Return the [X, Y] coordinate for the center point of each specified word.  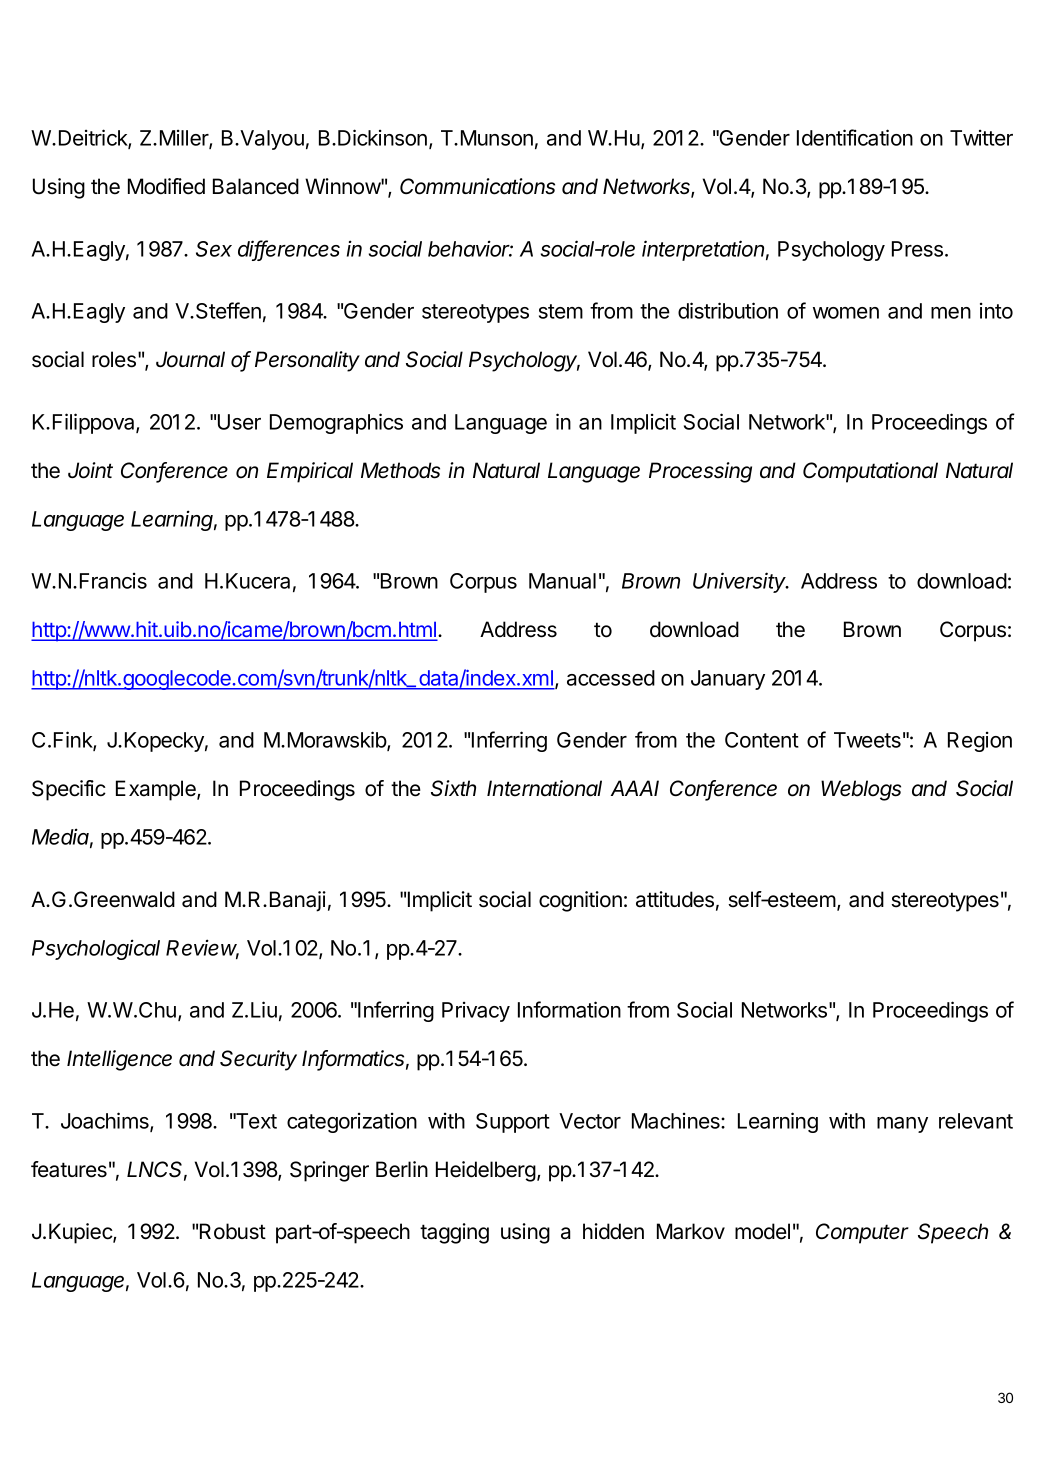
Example [157, 790]
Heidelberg [486, 1171]
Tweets [867, 740]
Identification [855, 137]
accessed [611, 678]
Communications [477, 186]
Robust [233, 1231]
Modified [166, 186]
